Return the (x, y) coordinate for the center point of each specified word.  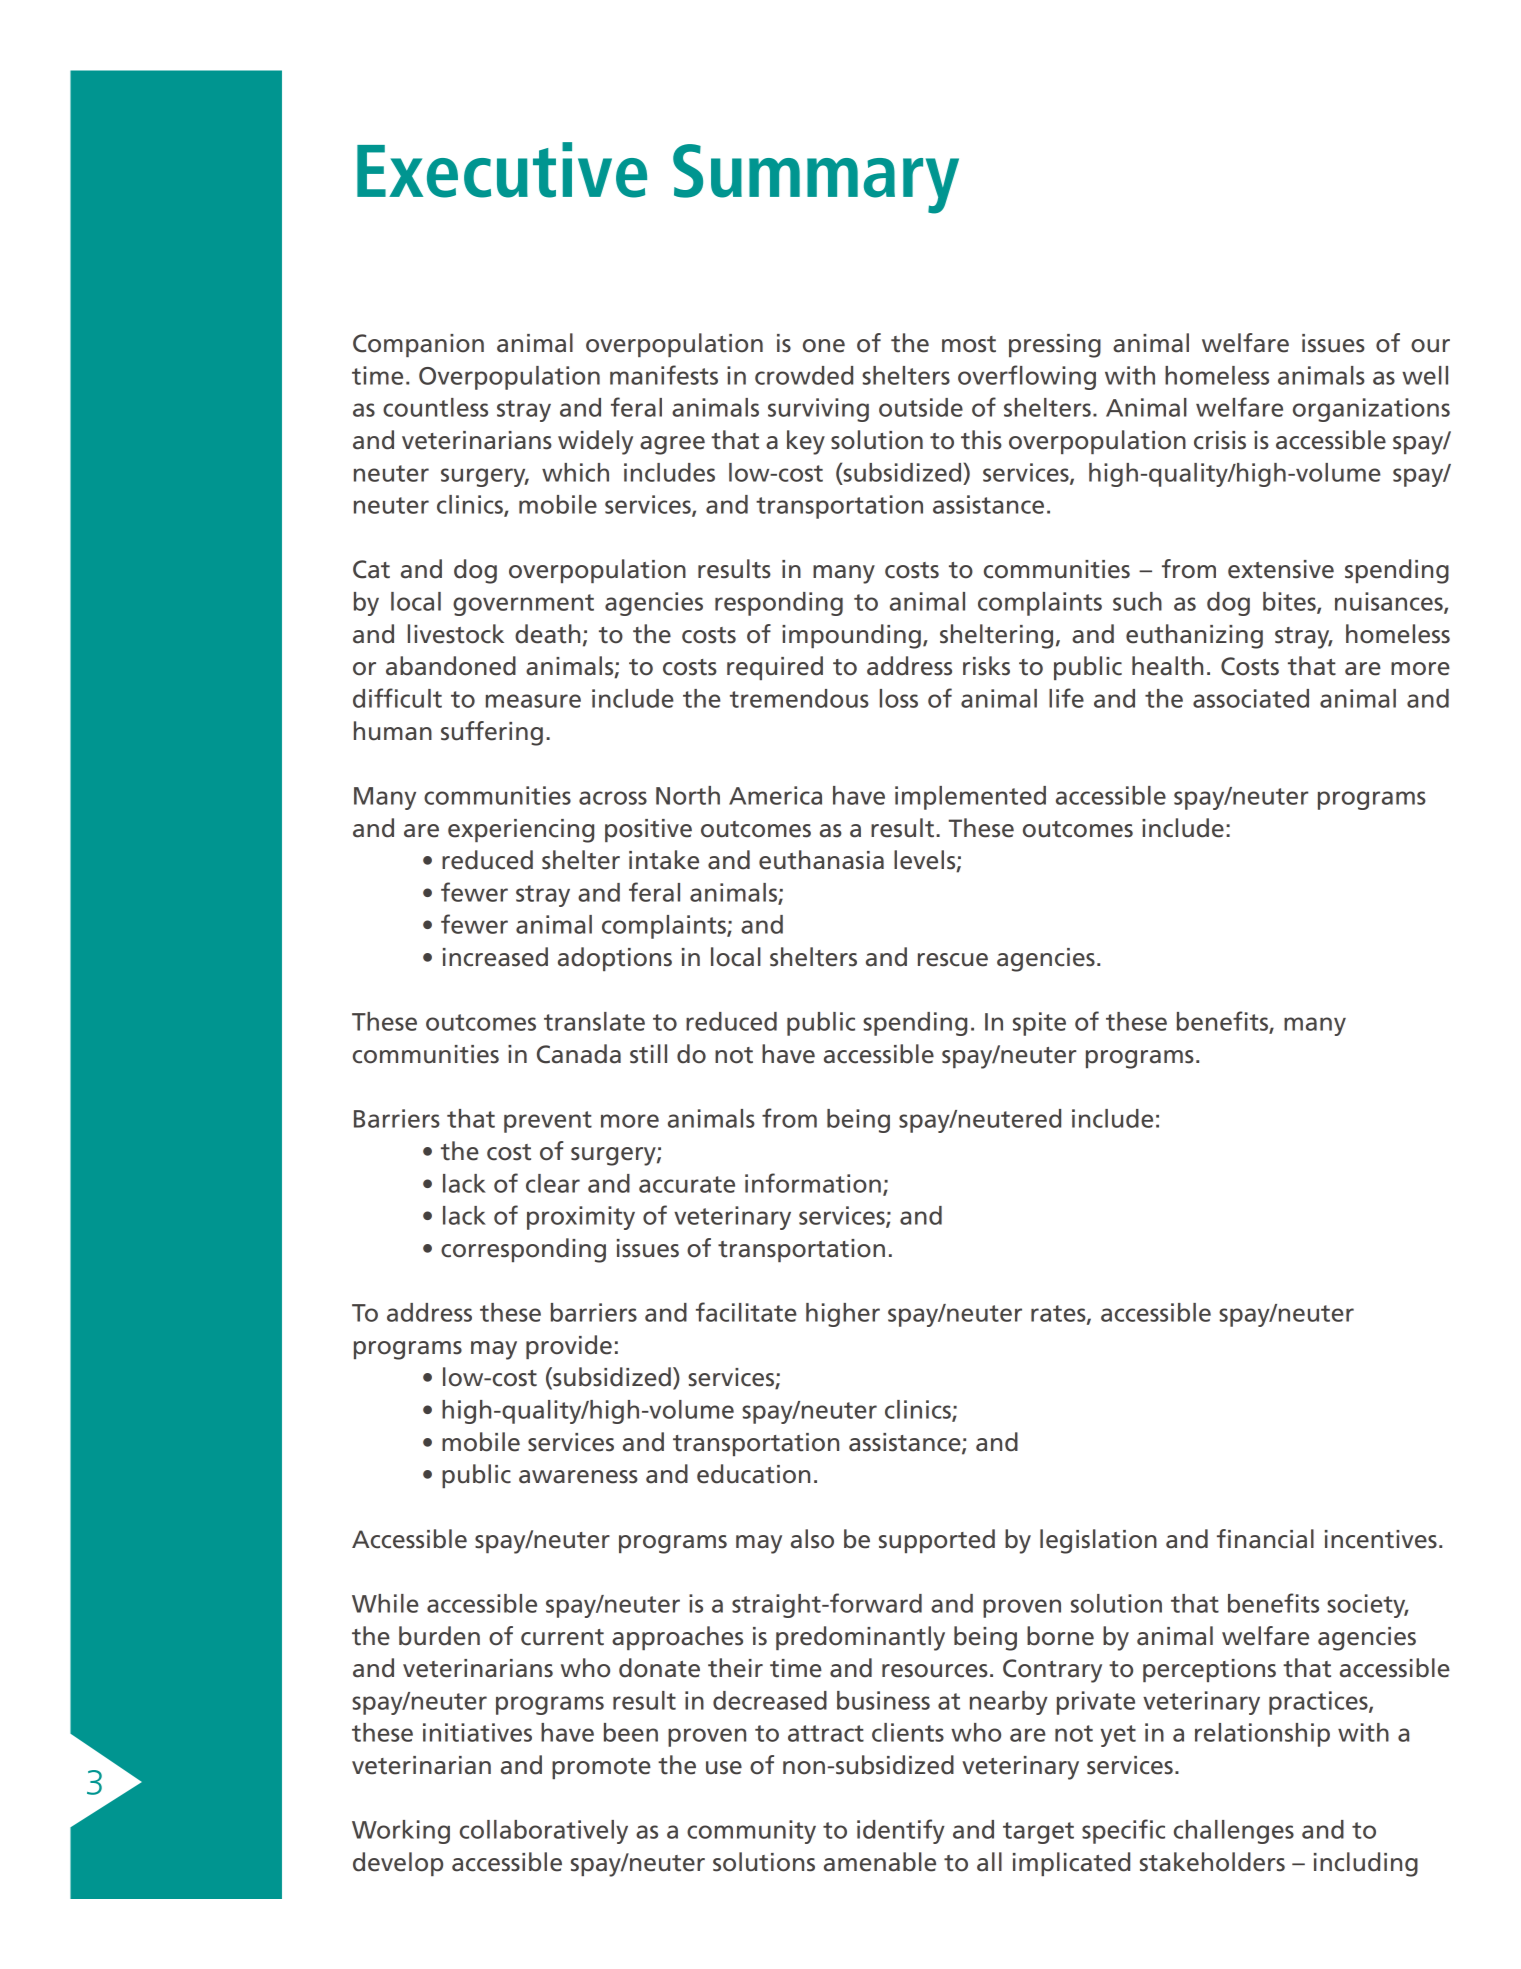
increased (495, 957)
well (1425, 375)
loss (899, 698)
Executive (502, 170)
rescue (953, 960)
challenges (1234, 1832)
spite (1039, 1024)
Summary (816, 179)
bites (1290, 602)
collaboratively (544, 1832)
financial (1265, 1539)
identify (901, 1831)
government (523, 605)
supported (937, 1541)
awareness (578, 1477)
